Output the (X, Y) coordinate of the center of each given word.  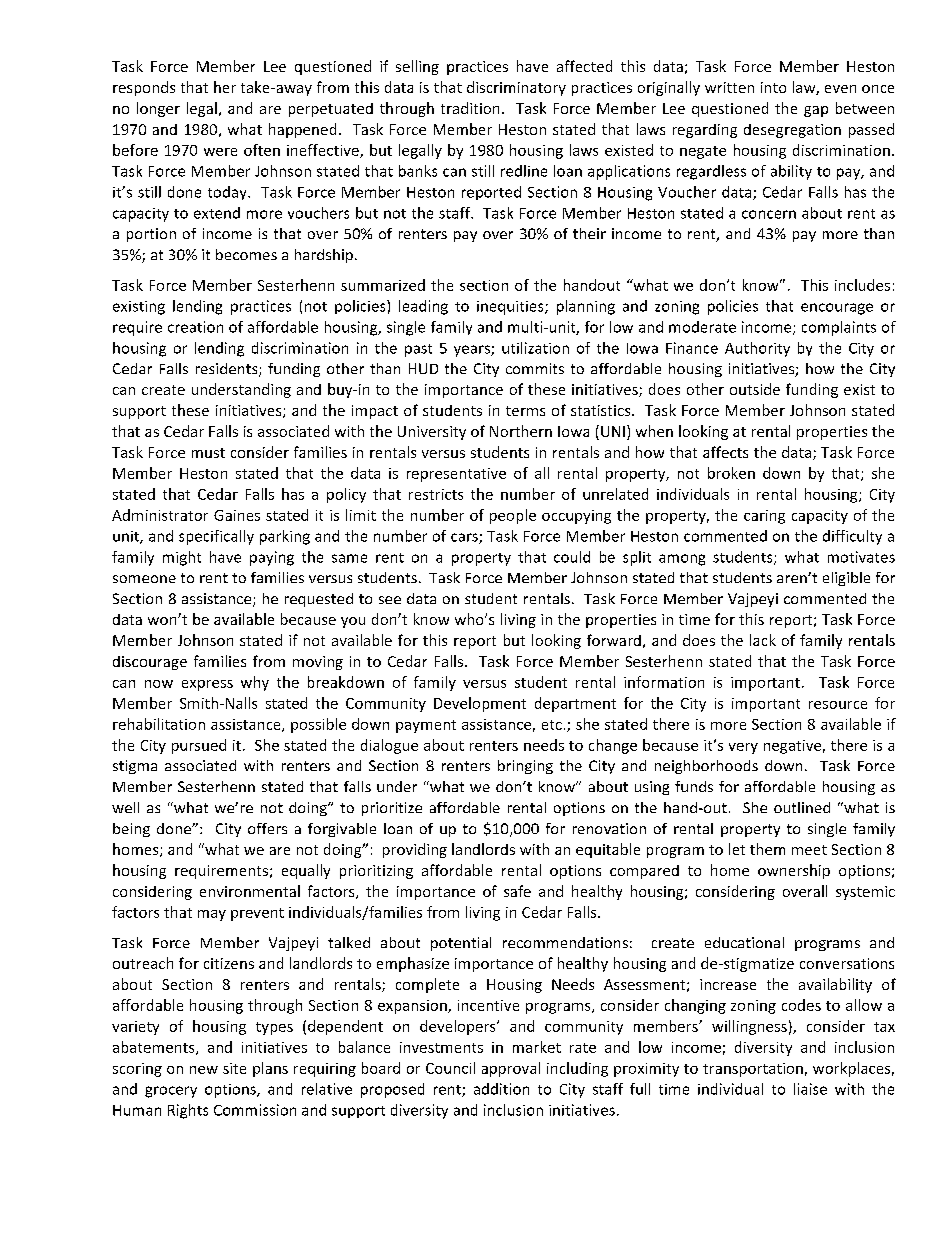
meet (809, 850)
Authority (757, 349)
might (182, 558)
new (204, 1070)
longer (158, 109)
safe (517, 891)
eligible (846, 579)
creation (195, 327)
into (773, 87)
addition (501, 1089)
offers (267, 828)
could (572, 557)
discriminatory (516, 88)
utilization (535, 348)
